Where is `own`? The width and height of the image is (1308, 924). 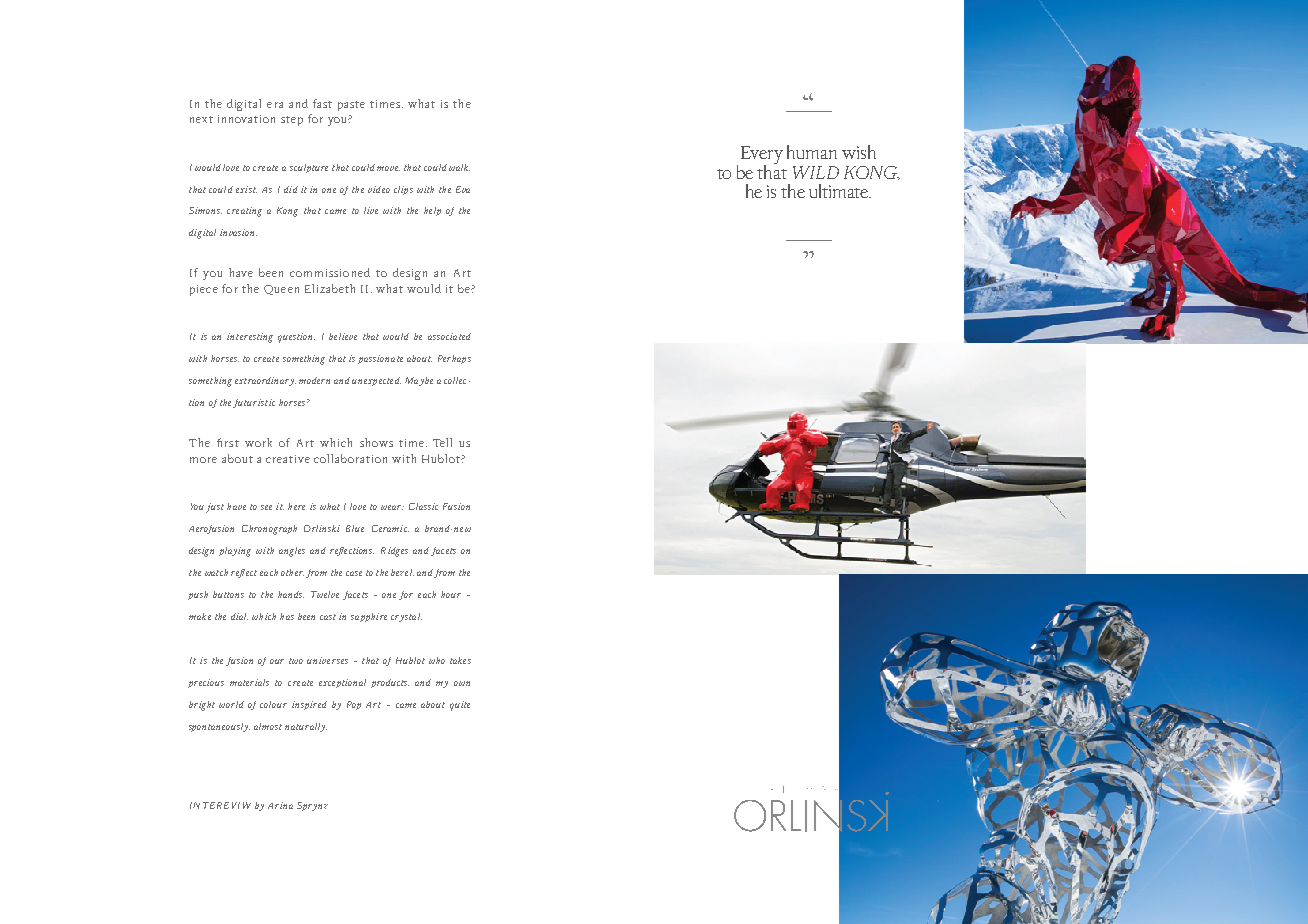 own is located at coordinates (462, 683).
